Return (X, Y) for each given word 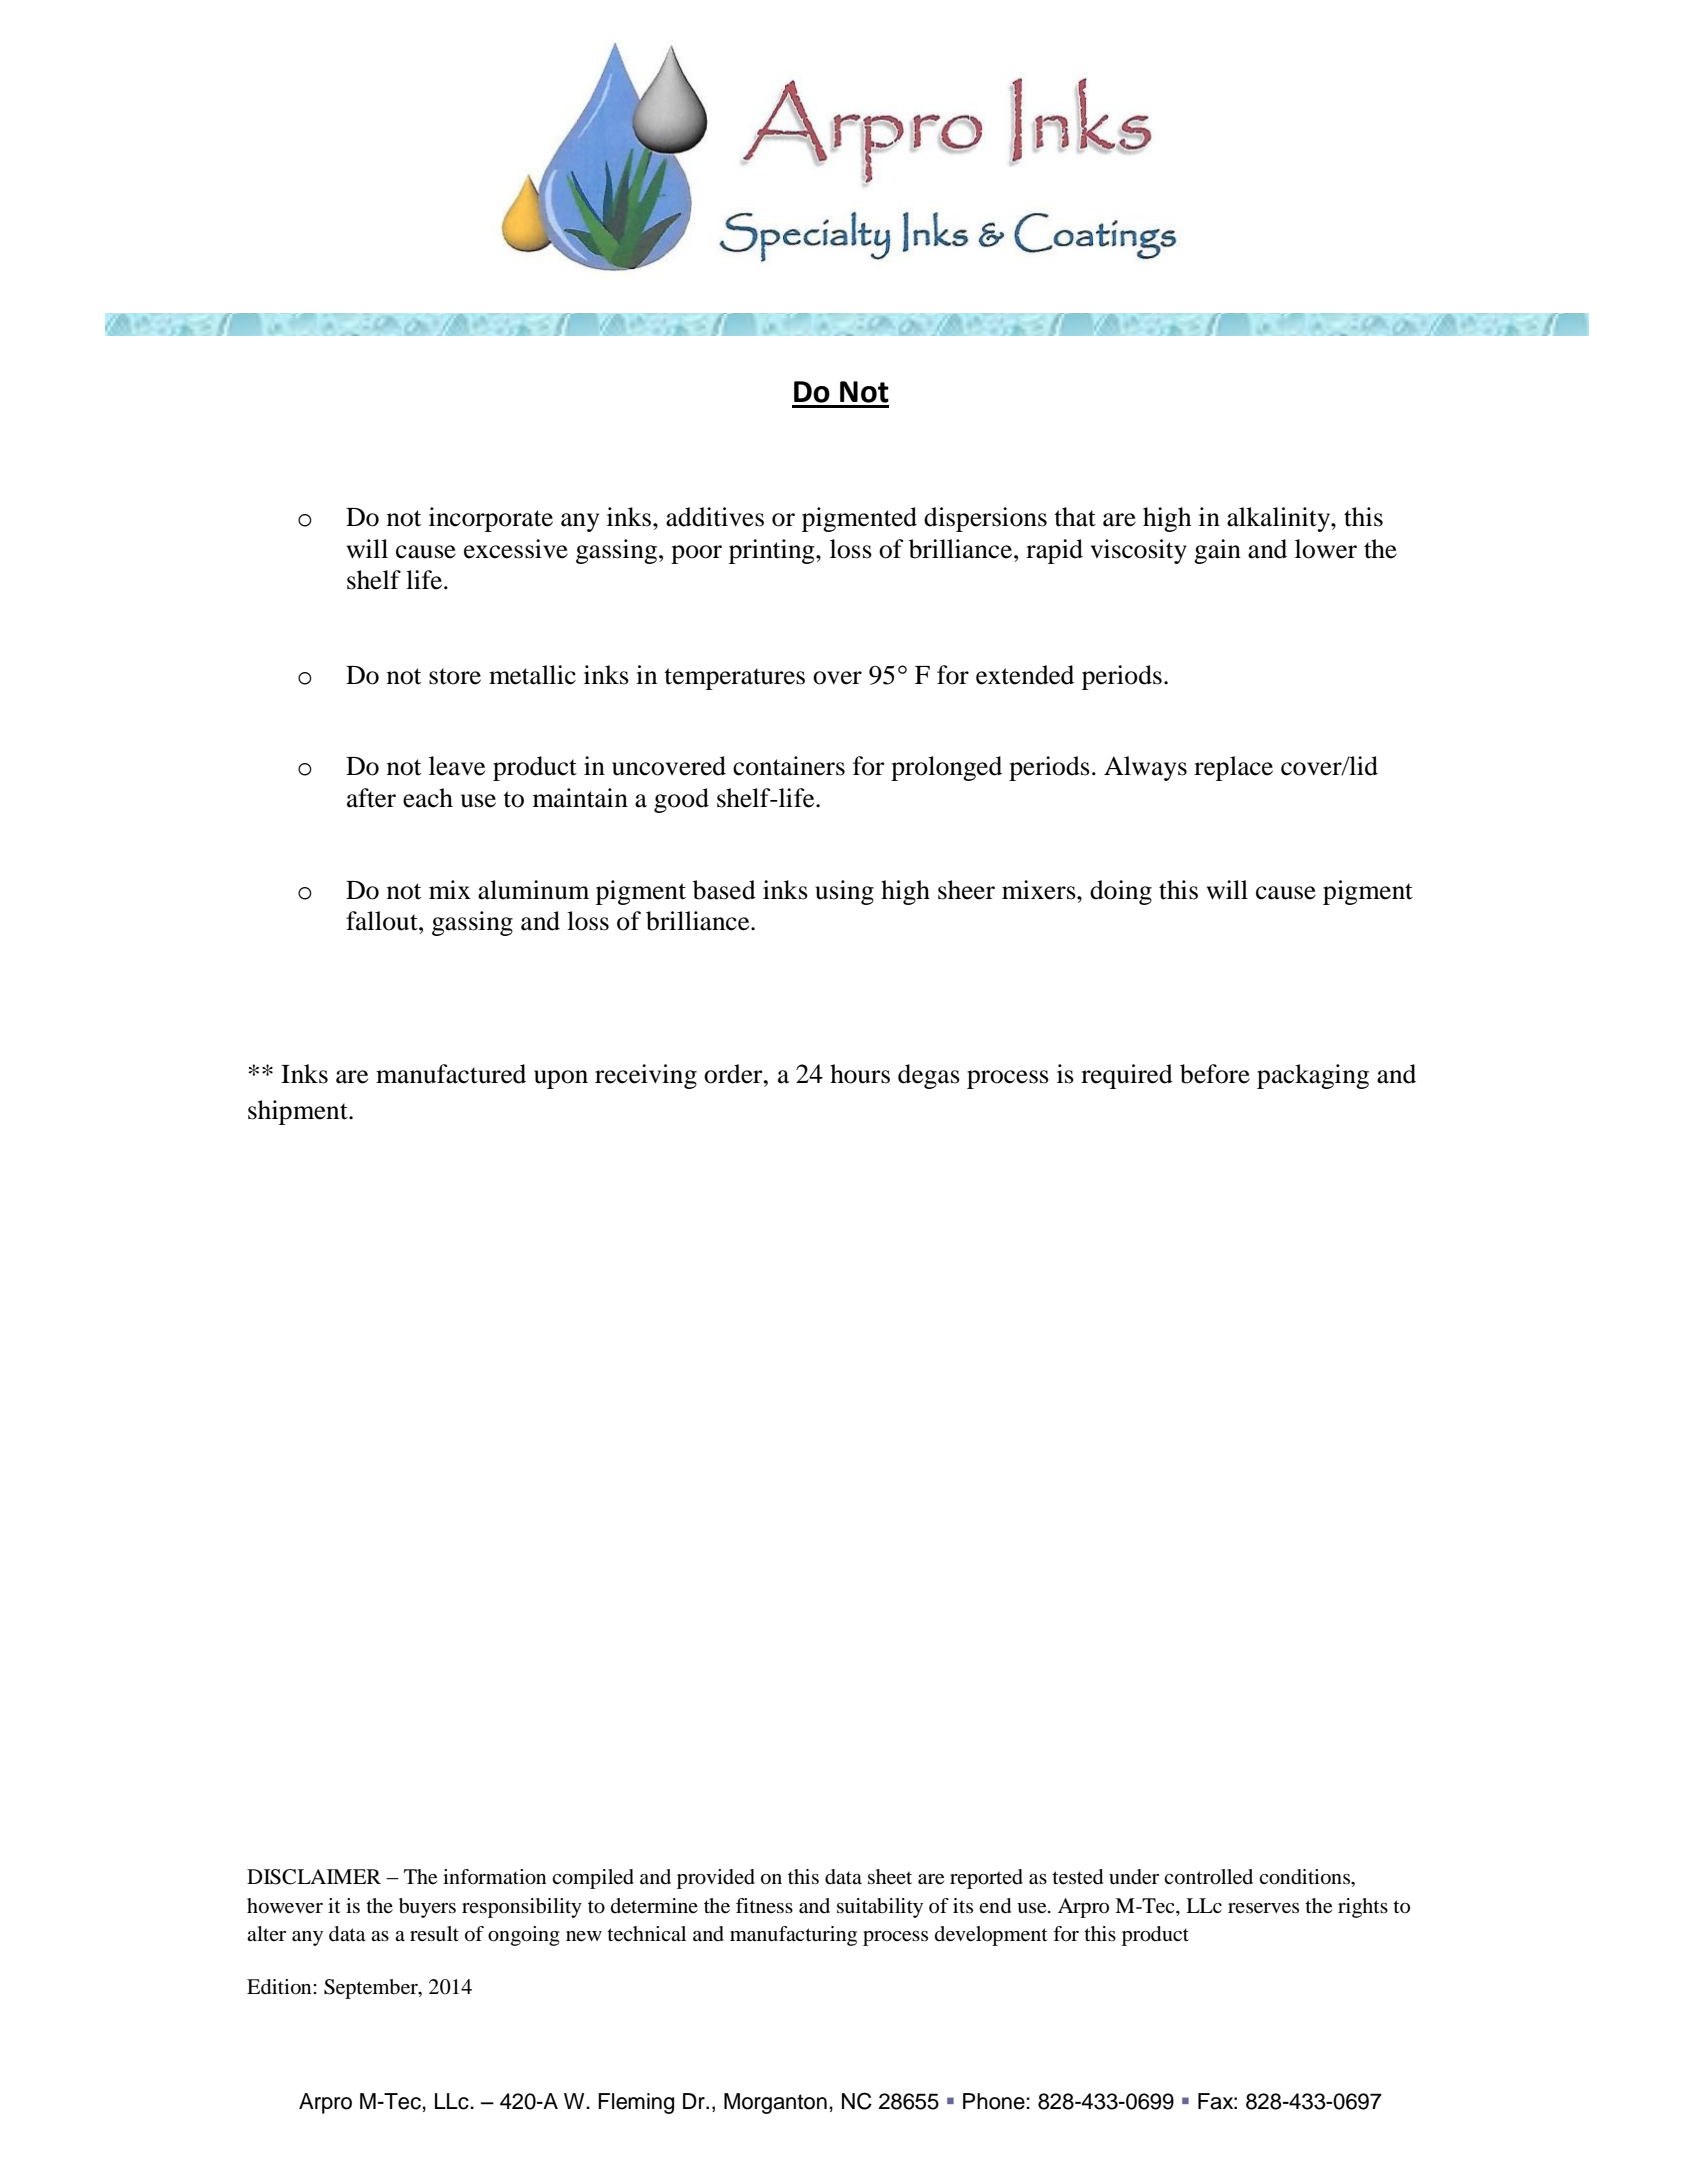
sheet (890, 1877)
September (372, 1989)
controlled (1208, 1877)
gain (1217, 551)
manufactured (451, 1074)
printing (773, 551)
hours (860, 1074)
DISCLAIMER (314, 1877)
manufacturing (793, 1936)
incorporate (491, 519)
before (1215, 1074)
